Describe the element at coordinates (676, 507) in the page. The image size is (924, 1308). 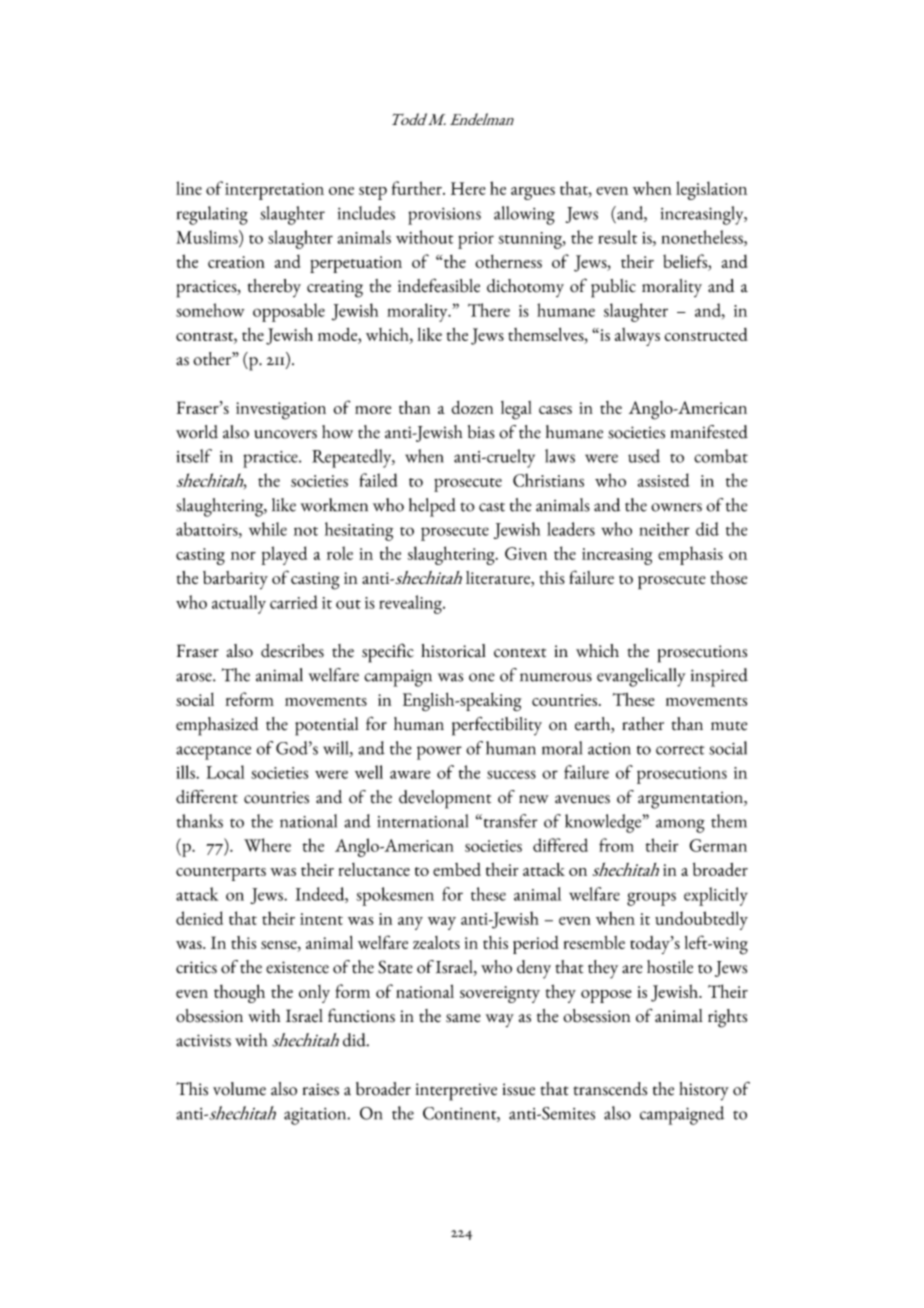
I see `owners` at that location.
